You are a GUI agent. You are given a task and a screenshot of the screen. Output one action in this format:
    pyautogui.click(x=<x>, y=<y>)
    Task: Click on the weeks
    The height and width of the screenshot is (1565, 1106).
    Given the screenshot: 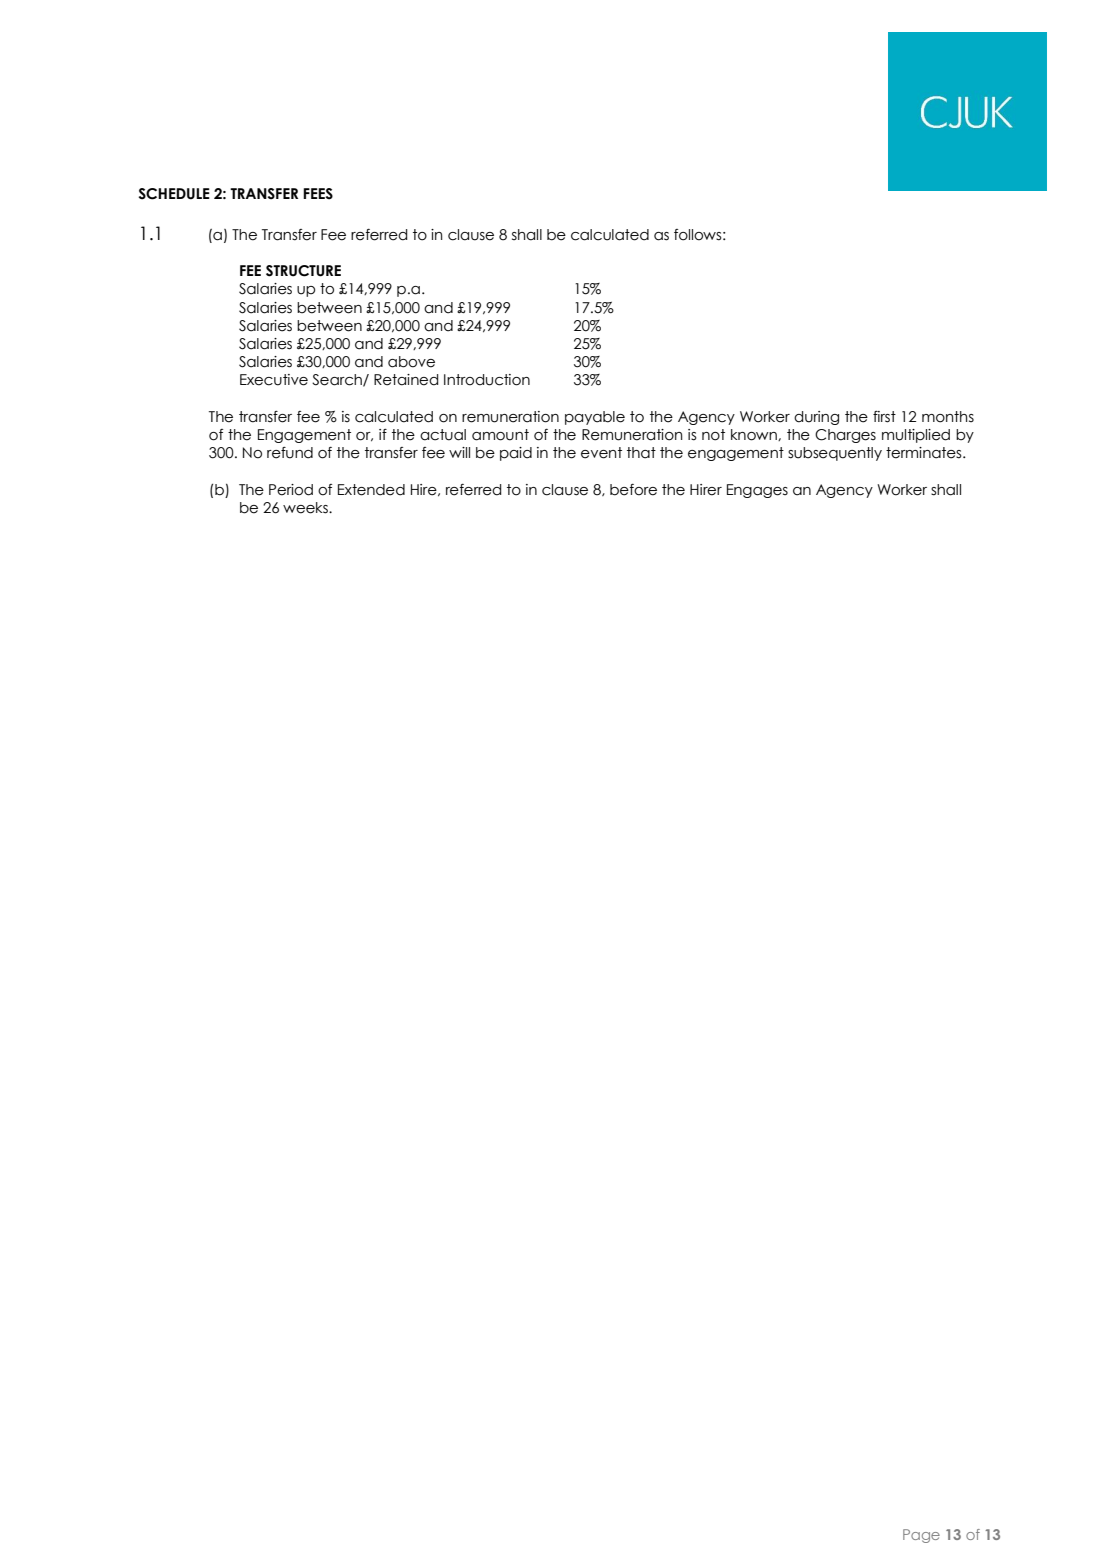 What is the action you would take?
    pyautogui.click(x=306, y=508)
